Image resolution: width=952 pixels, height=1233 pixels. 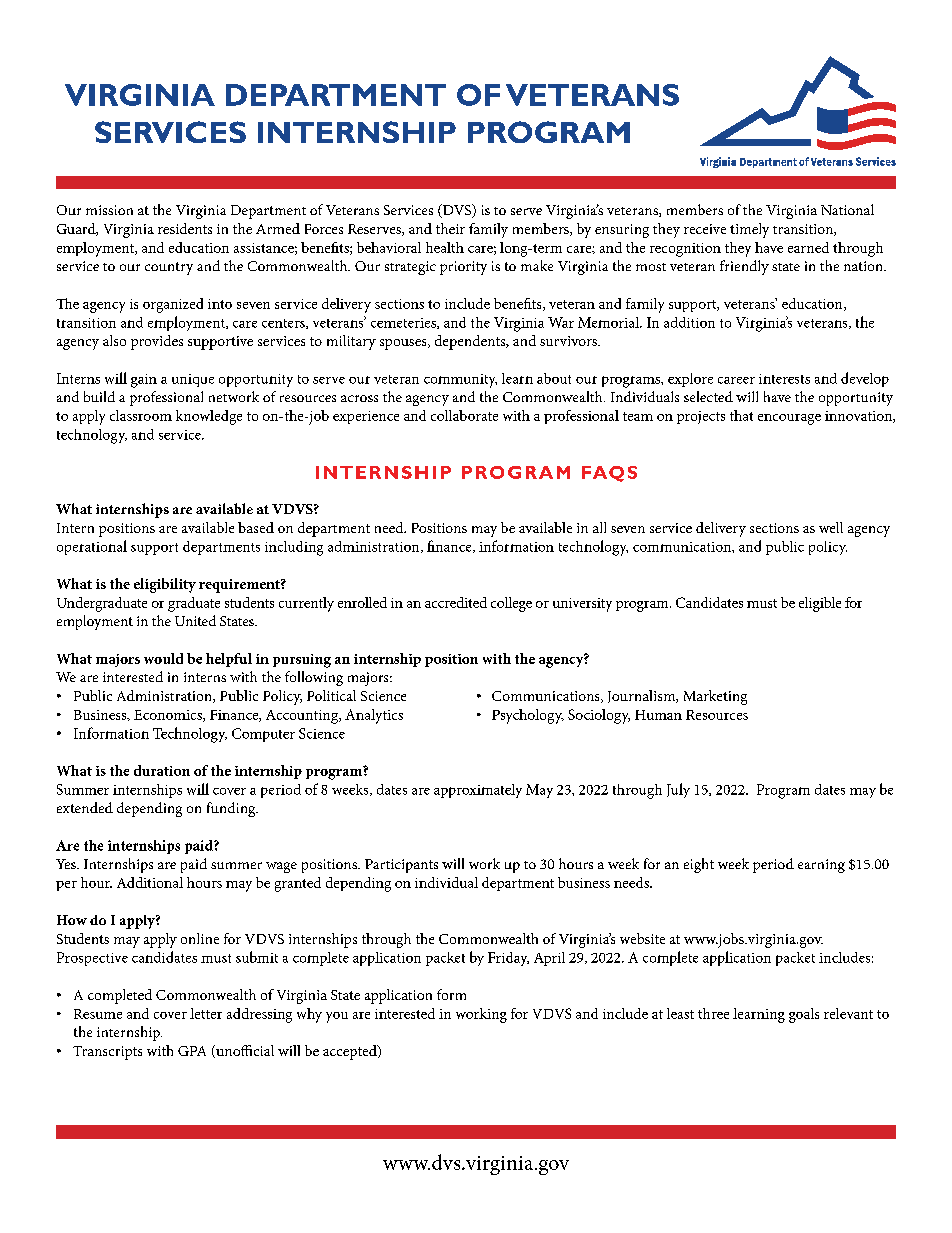 I want to click on residents, so click(x=185, y=228).
